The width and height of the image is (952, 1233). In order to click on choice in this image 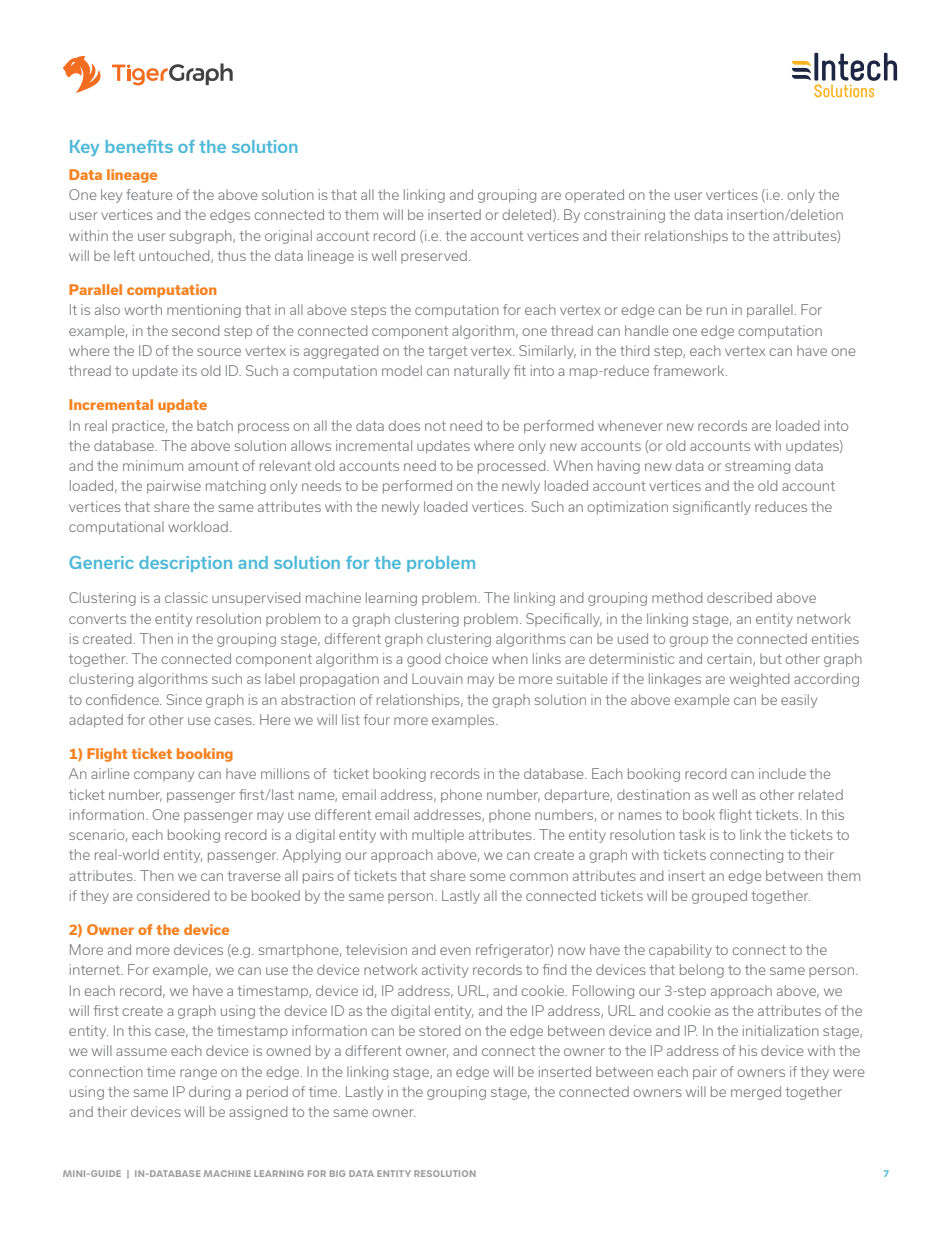, I will do `click(466, 658)`.
